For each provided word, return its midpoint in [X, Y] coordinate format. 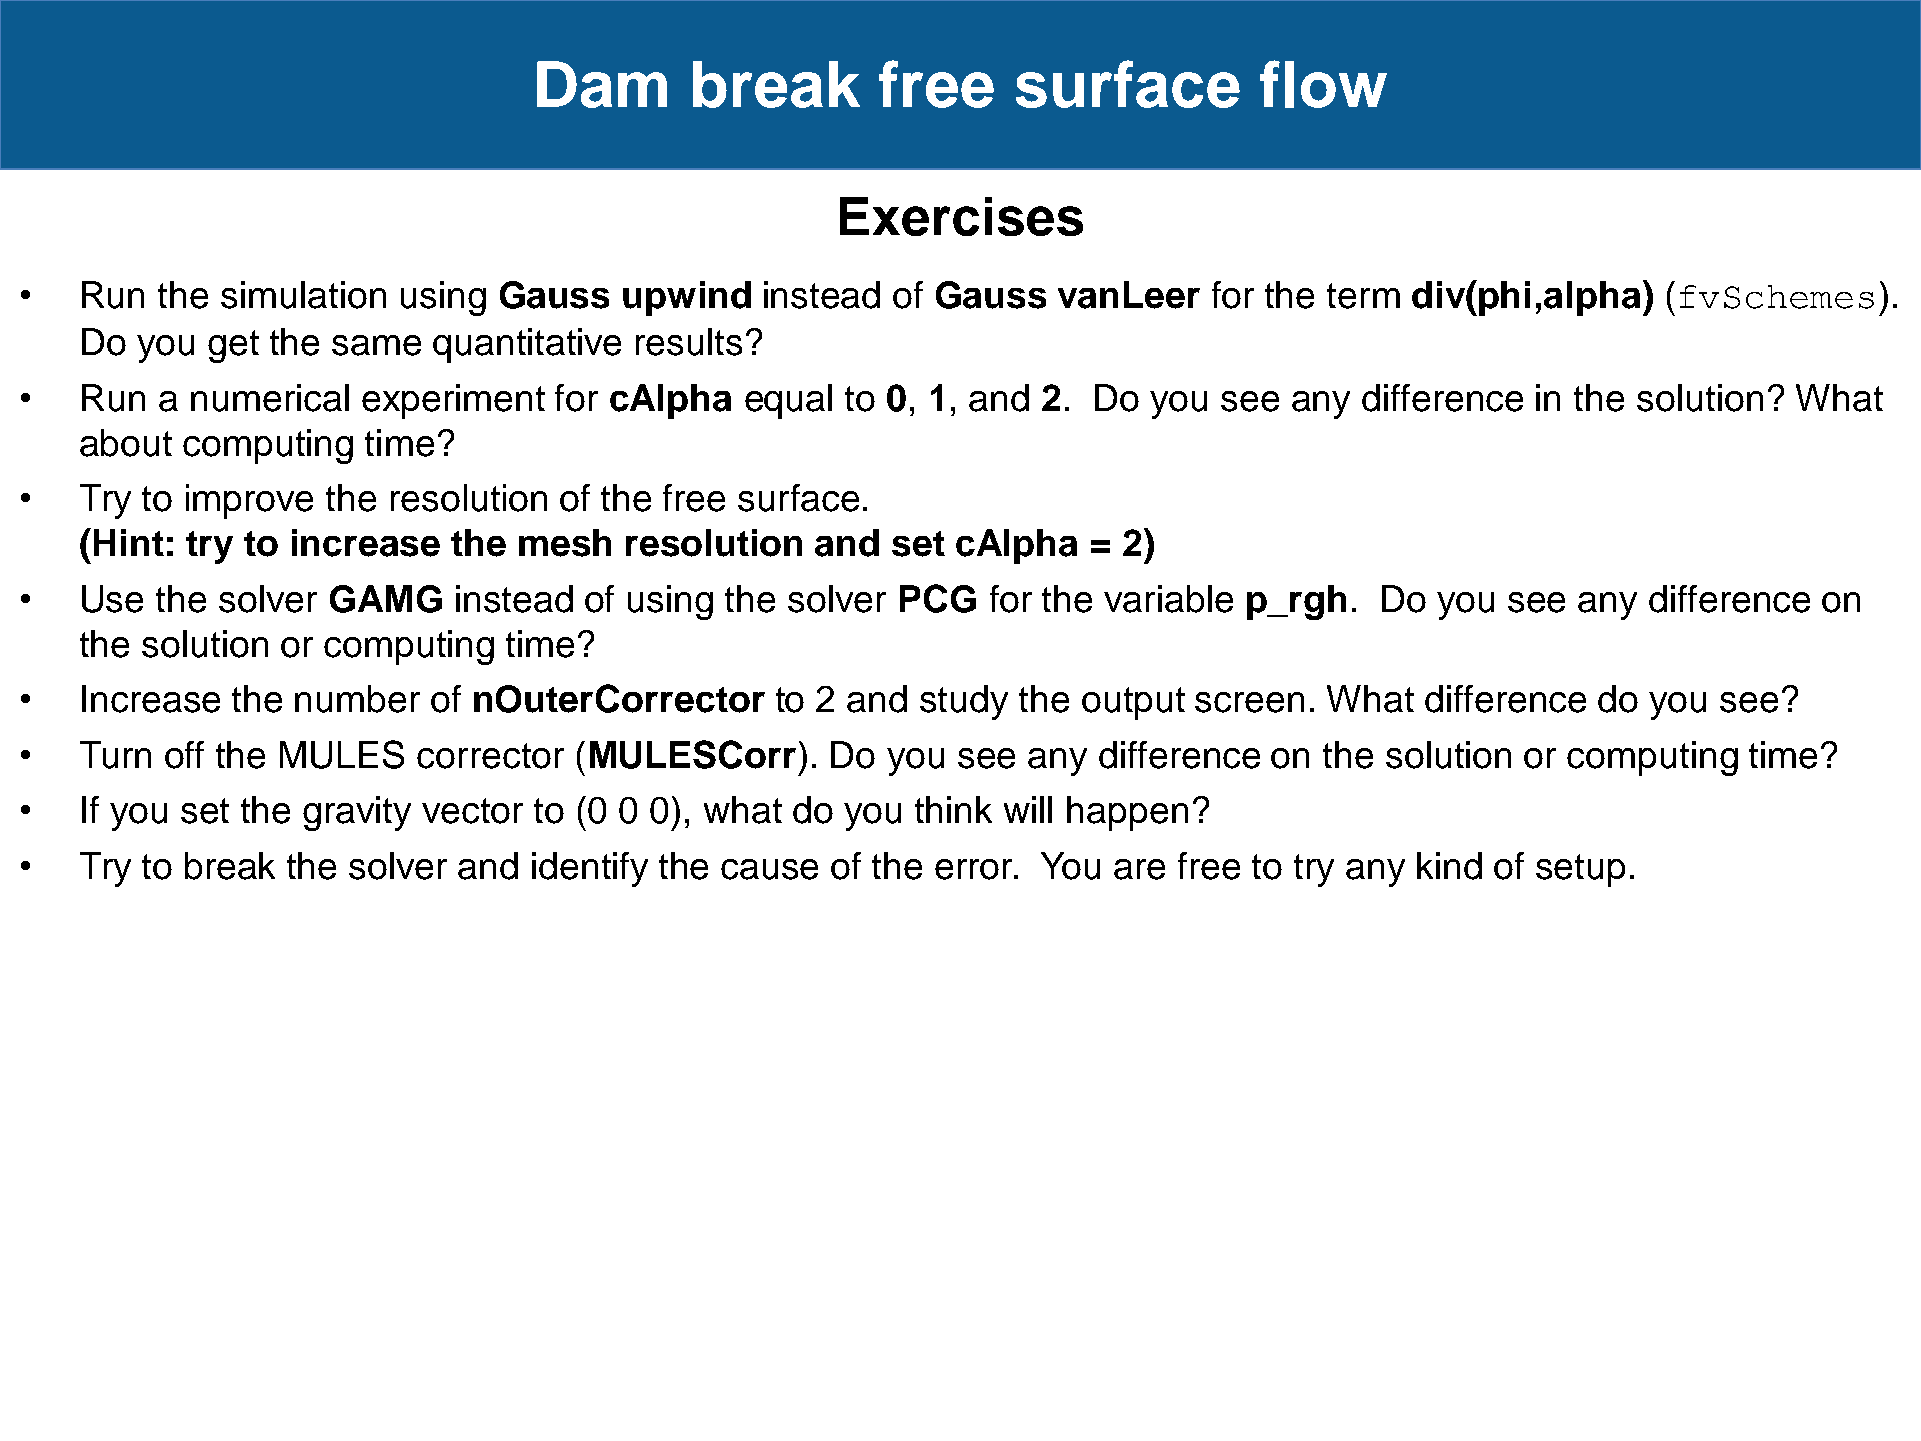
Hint [129, 542]
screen [1249, 702]
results [689, 342]
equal [788, 401]
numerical [270, 398]
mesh [565, 543]
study [964, 702]
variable [1168, 599]
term [1363, 296]
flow [1323, 84]
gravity [357, 813]
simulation [303, 295]
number [357, 699]
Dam [602, 84]
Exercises [961, 216]
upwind [687, 298]
